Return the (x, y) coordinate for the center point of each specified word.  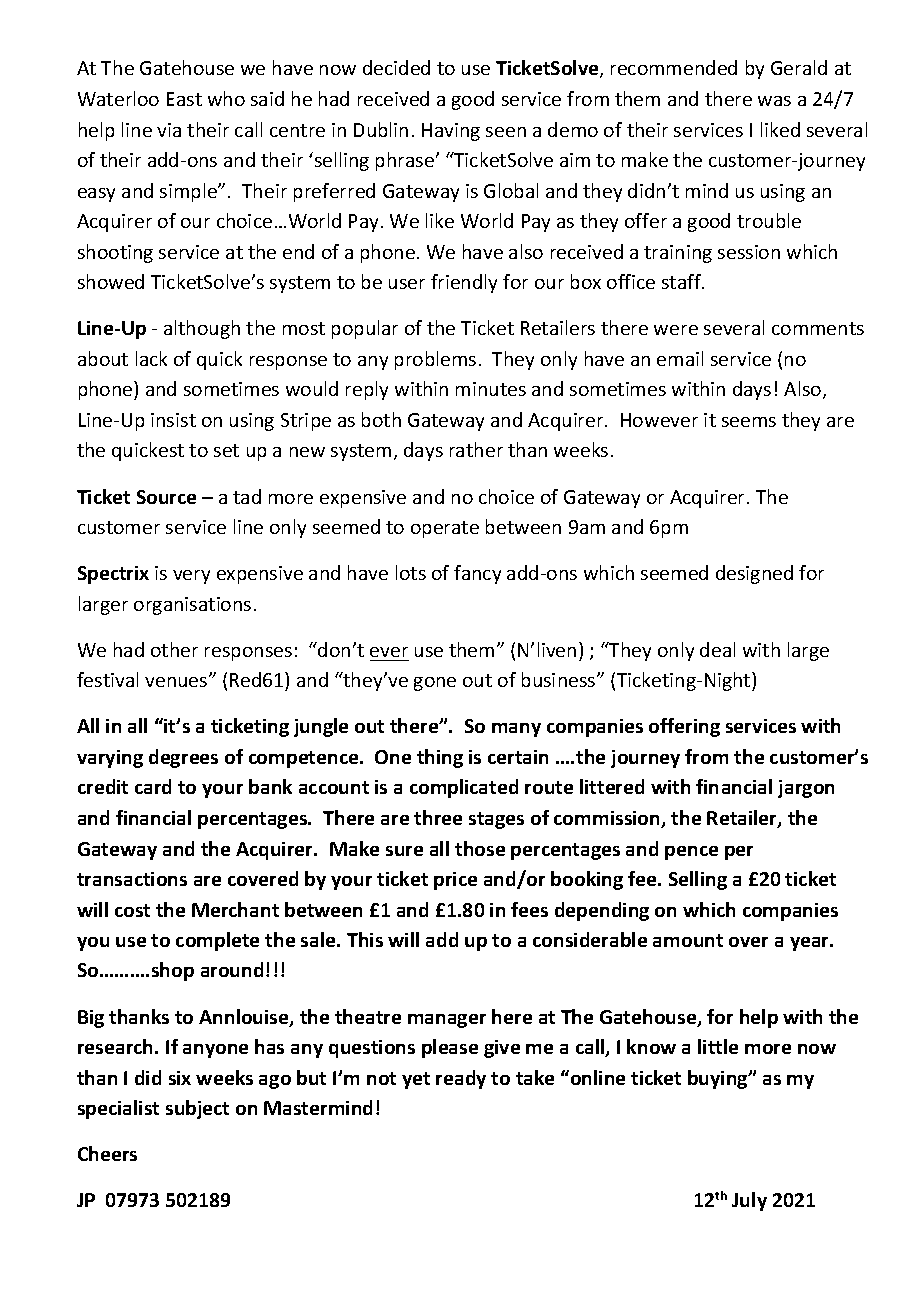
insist (173, 420)
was (774, 101)
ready (461, 1079)
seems (749, 422)
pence (691, 853)
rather (476, 449)
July (749, 1201)
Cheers (107, 1153)
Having (451, 132)
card (153, 786)
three (438, 817)
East (184, 99)
